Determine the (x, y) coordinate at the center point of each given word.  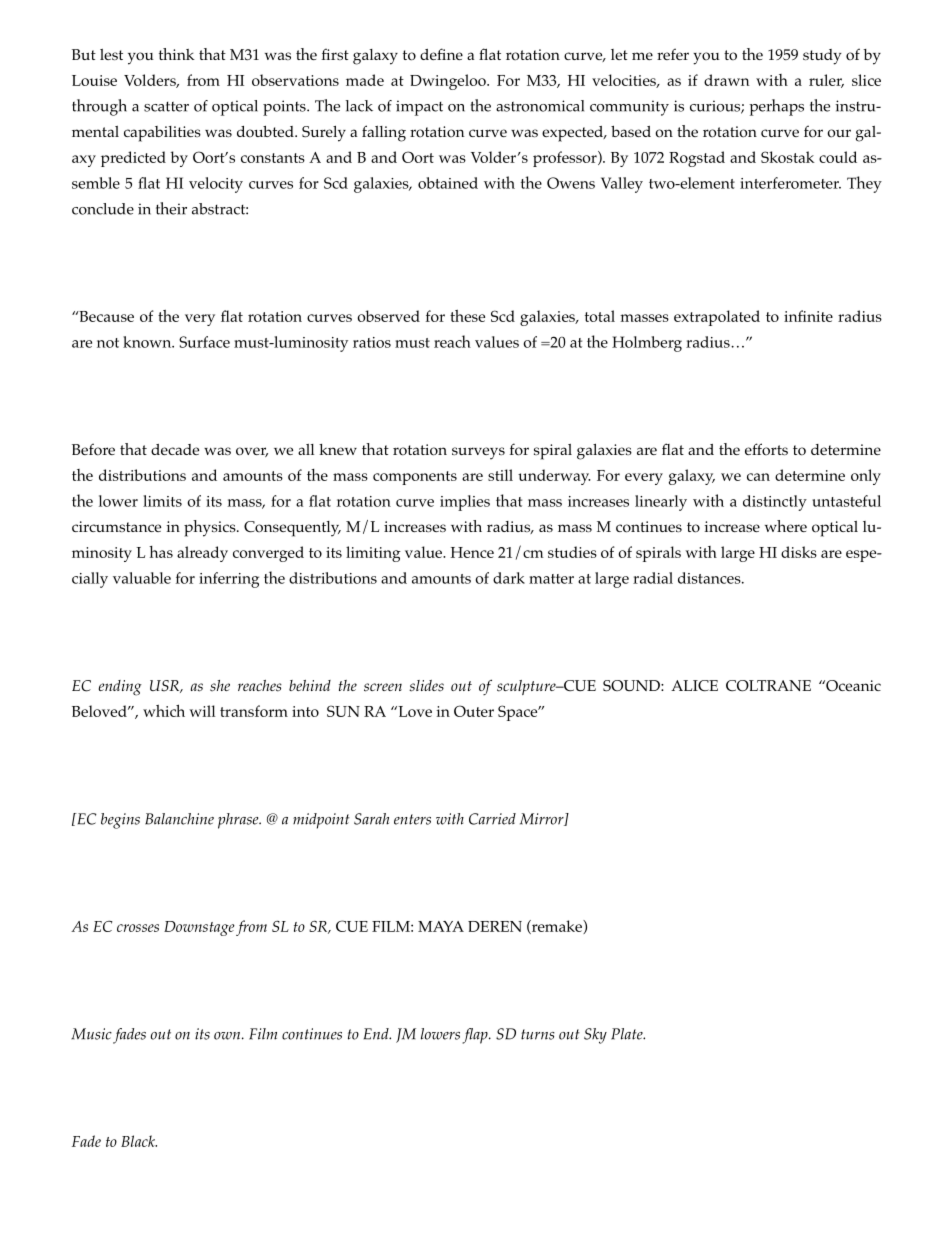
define (441, 54)
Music (91, 1034)
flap (476, 1036)
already (202, 554)
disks (799, 552)
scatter (166, 107)
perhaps (776, 107)
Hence (472, 552)
